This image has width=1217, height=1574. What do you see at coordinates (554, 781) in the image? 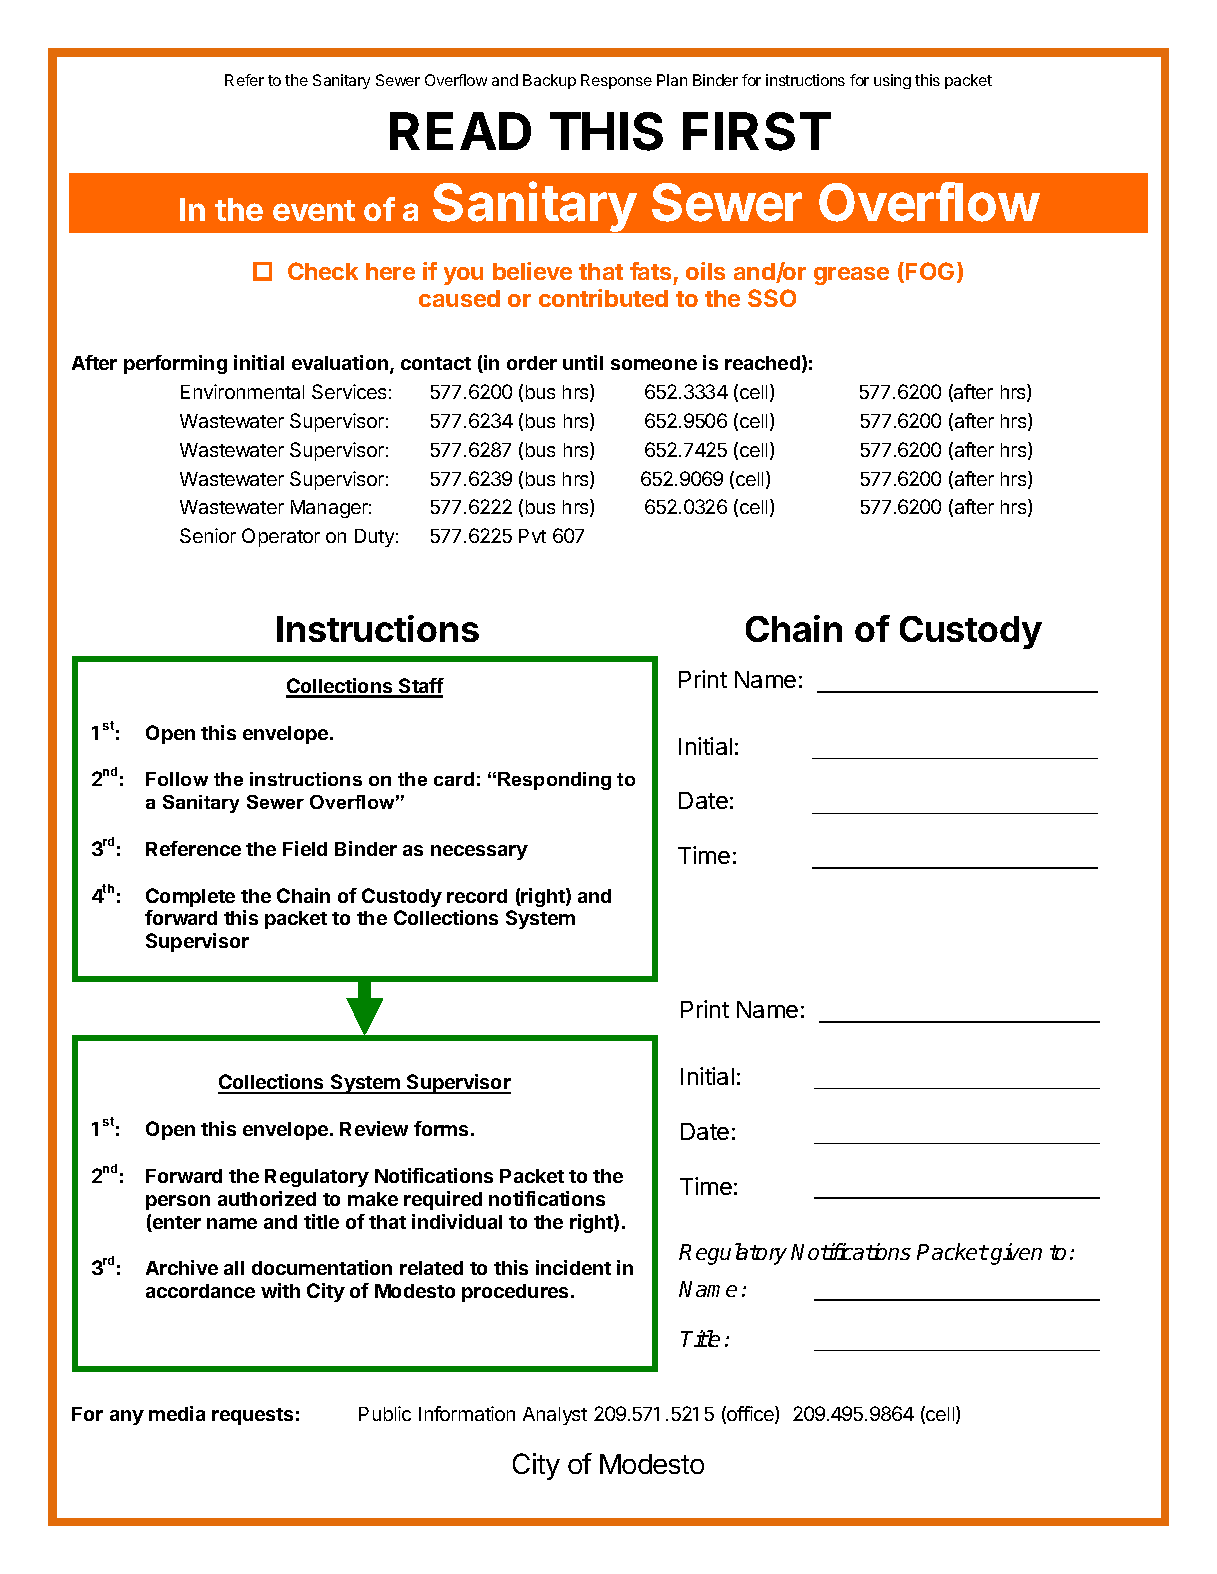
I see `Responding` at bounding box center [554, 781].
